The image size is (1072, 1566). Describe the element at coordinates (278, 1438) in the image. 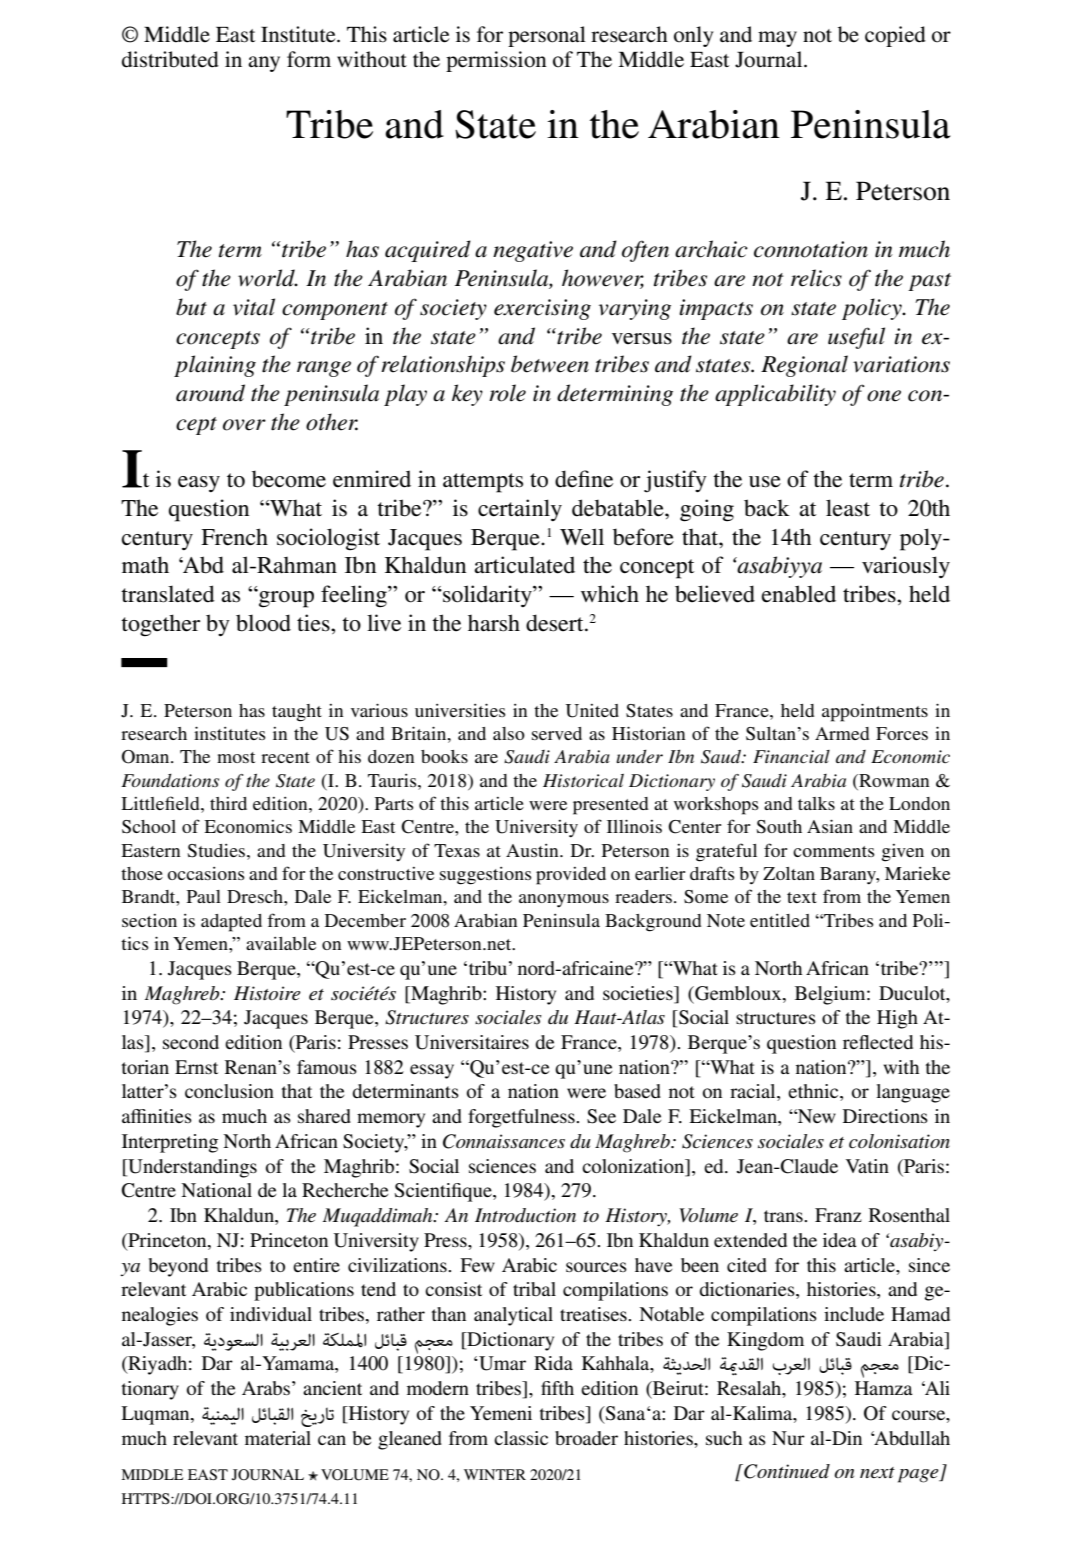

I see `material` at that location.
